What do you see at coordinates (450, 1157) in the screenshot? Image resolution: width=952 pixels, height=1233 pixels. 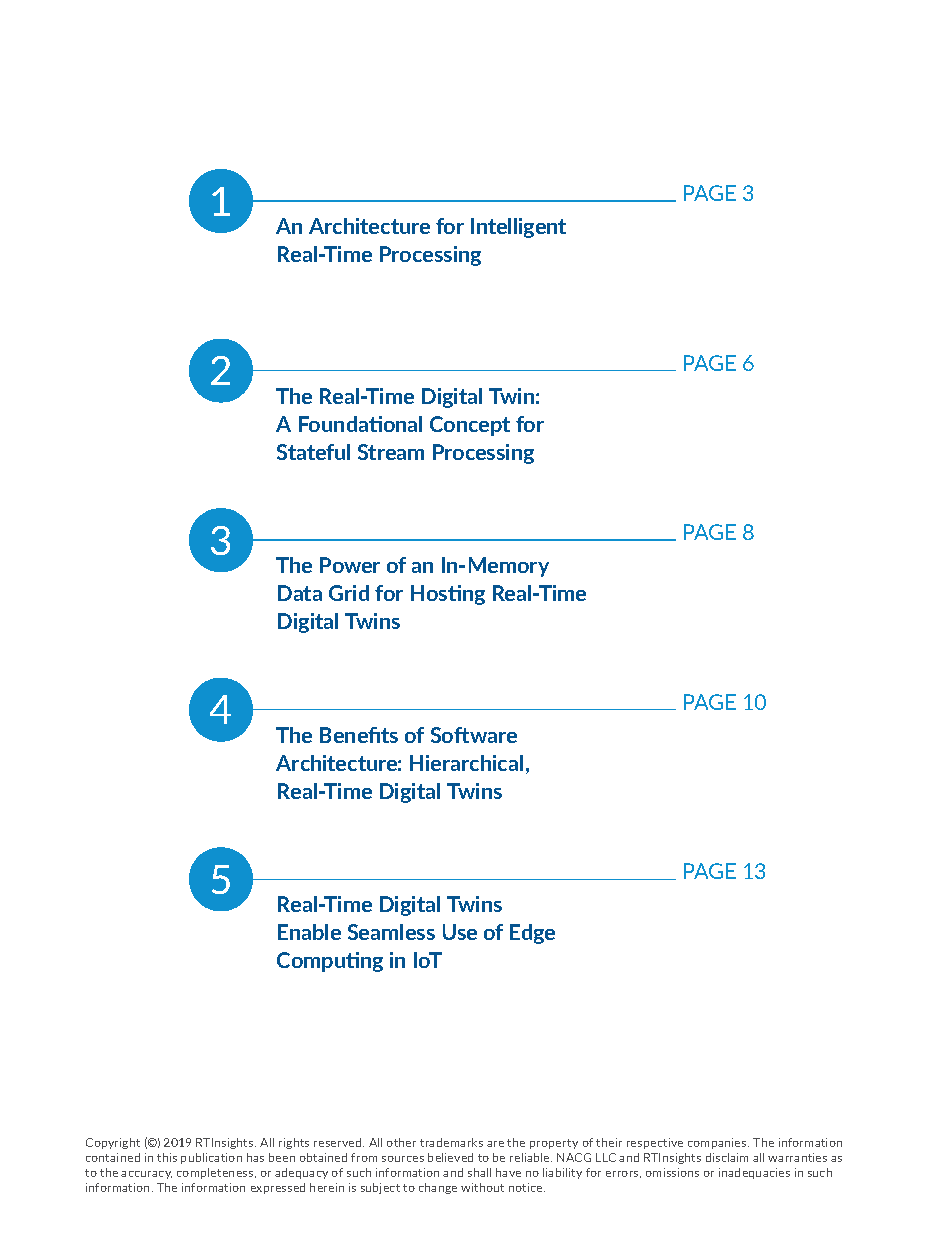 I see `believed` at bounding box center [450, 1157].
